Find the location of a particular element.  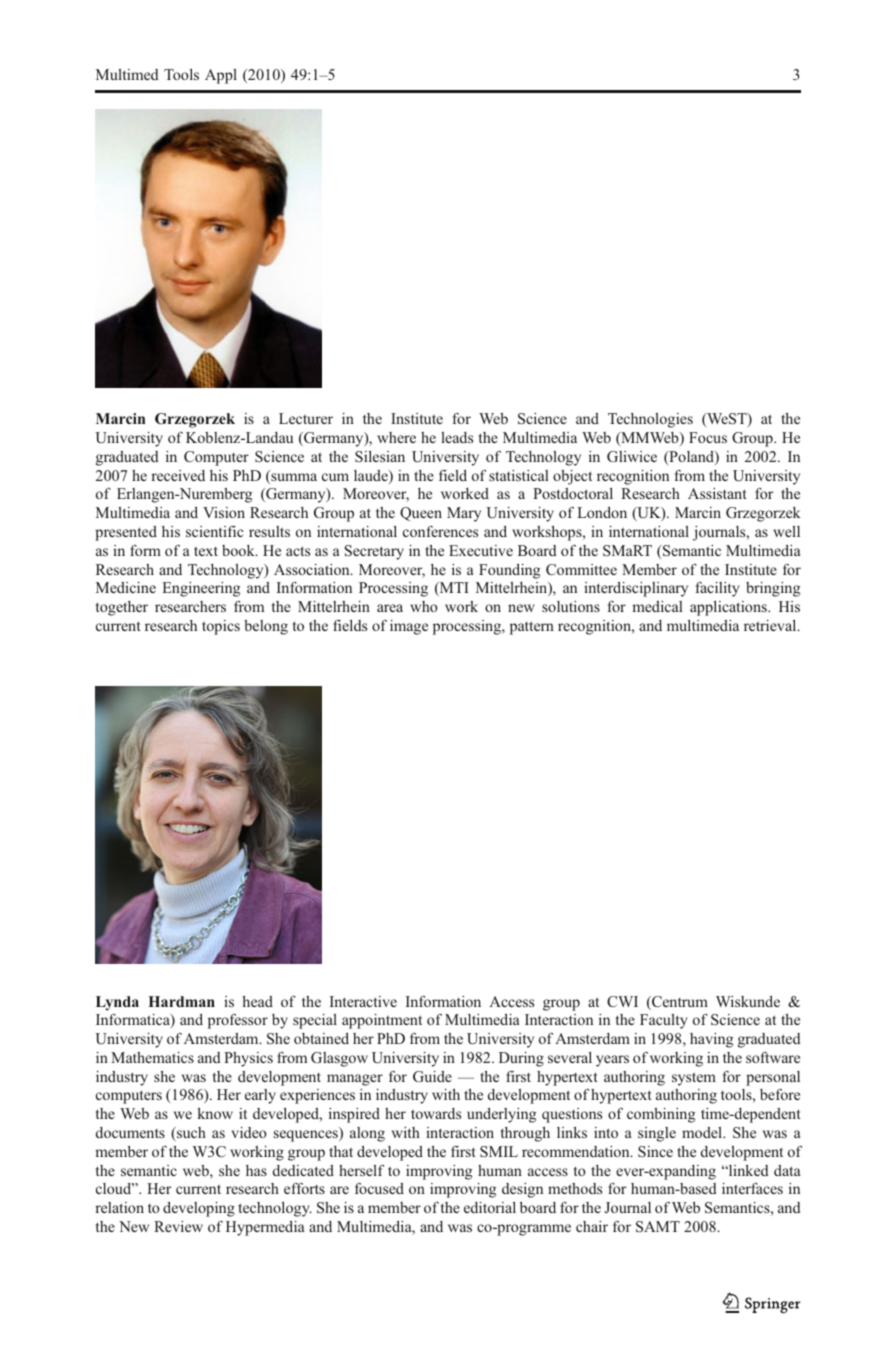

head is located at coordinates (257, 1001).
